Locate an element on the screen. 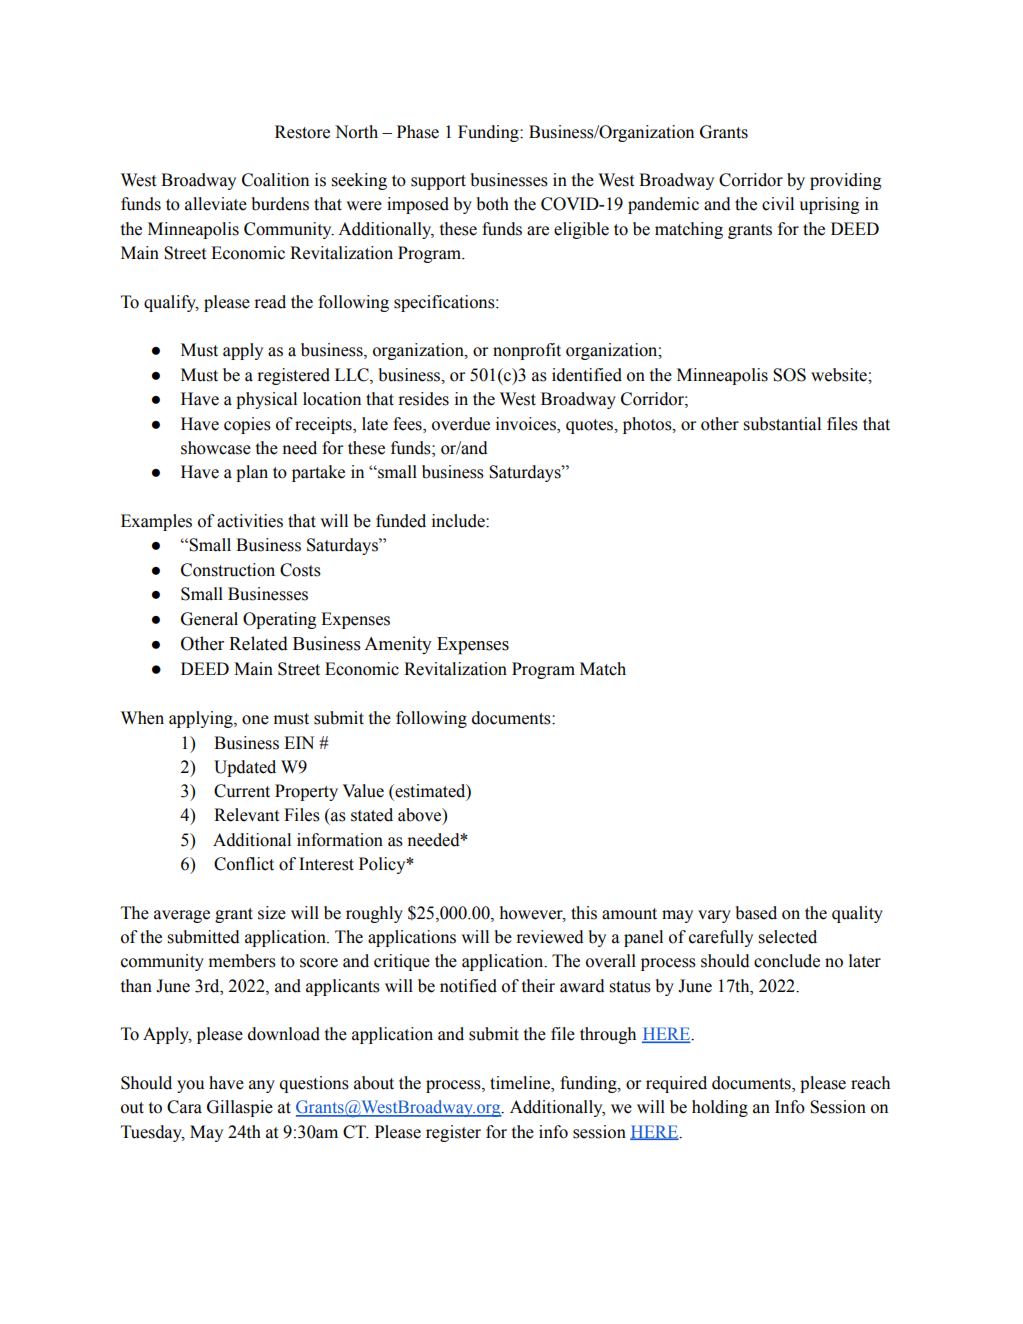  Amenity is located at coordinates (398, 645).
